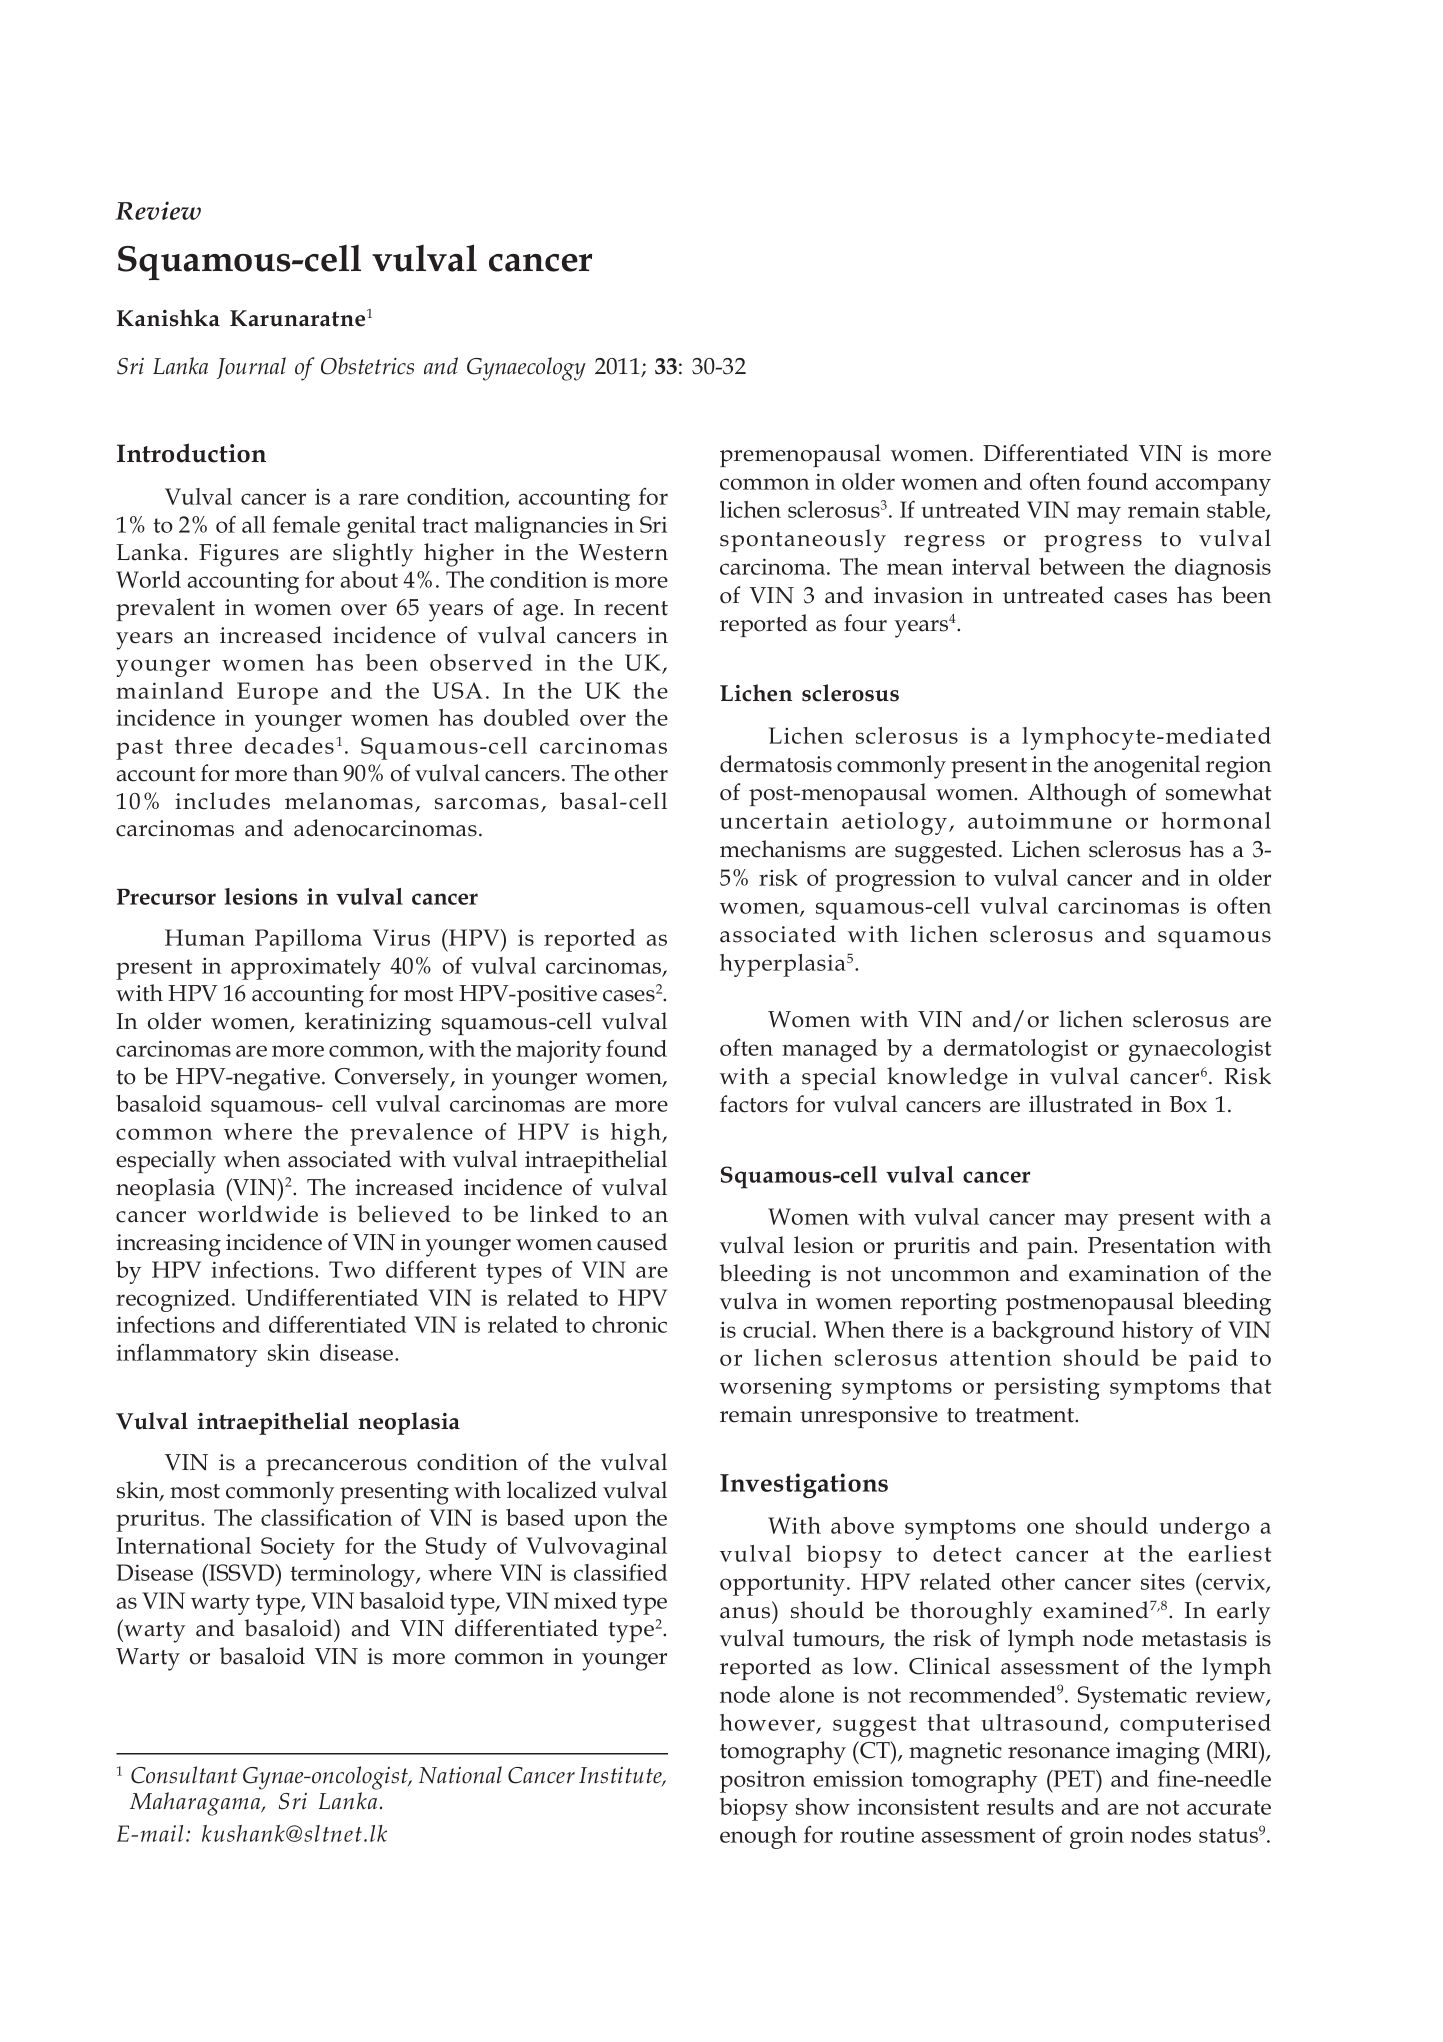 The height and width of the document is (2042, 1443). What do you see at coordinates (411, 1134) in the document?
I see `prevalence` at bounding box center [411, 1134].
